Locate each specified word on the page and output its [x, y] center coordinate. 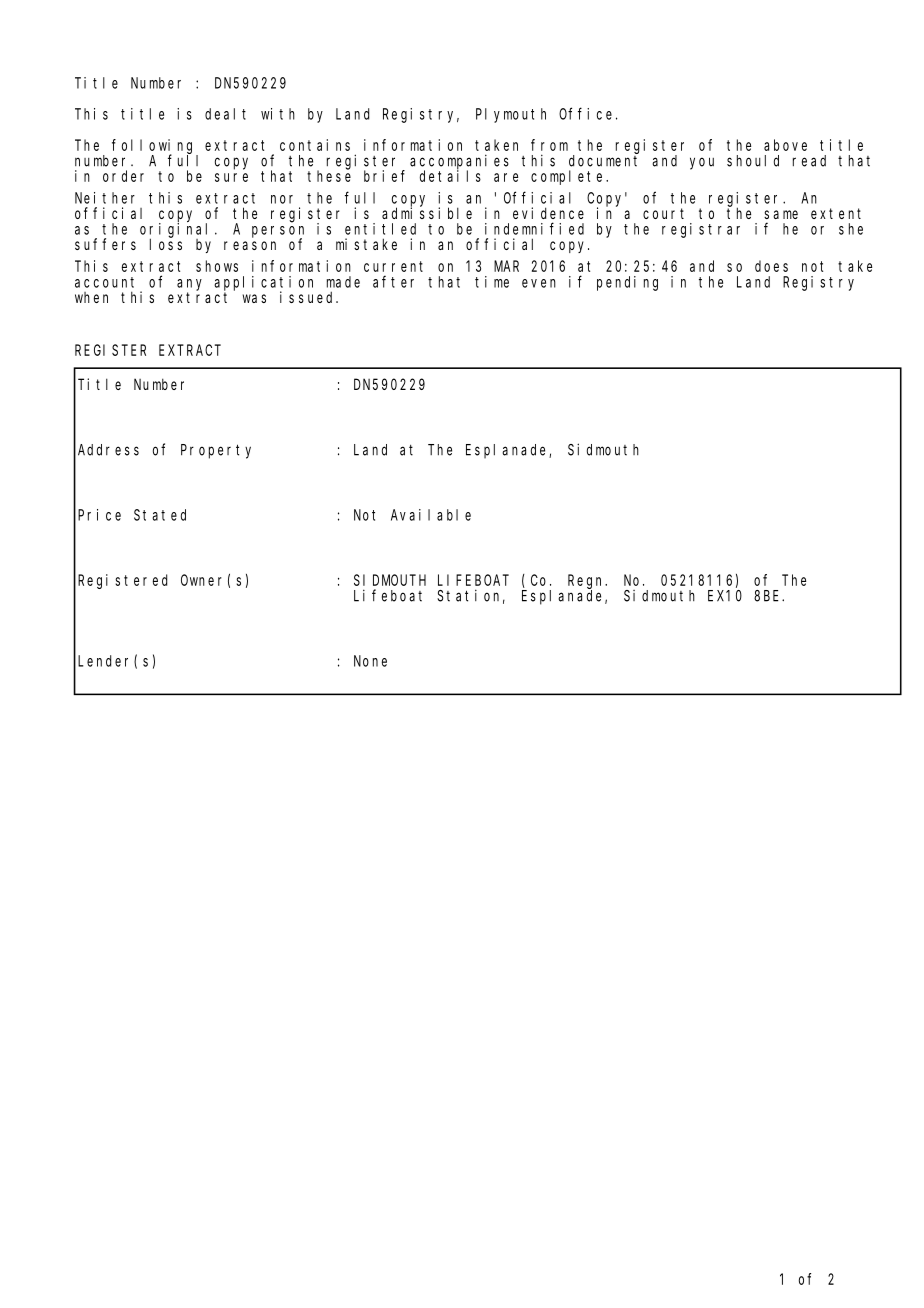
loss [166, 244]
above [785, 145]
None [370, 661]
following [155, 147]
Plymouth [511, 115]
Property [216, 451]
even [539, 283]
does [771, 266]
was [254, 298]
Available [431, 515]
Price [99, 515]
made [343, 282]
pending [627, 283]
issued [308, 297]
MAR [506, 266]
